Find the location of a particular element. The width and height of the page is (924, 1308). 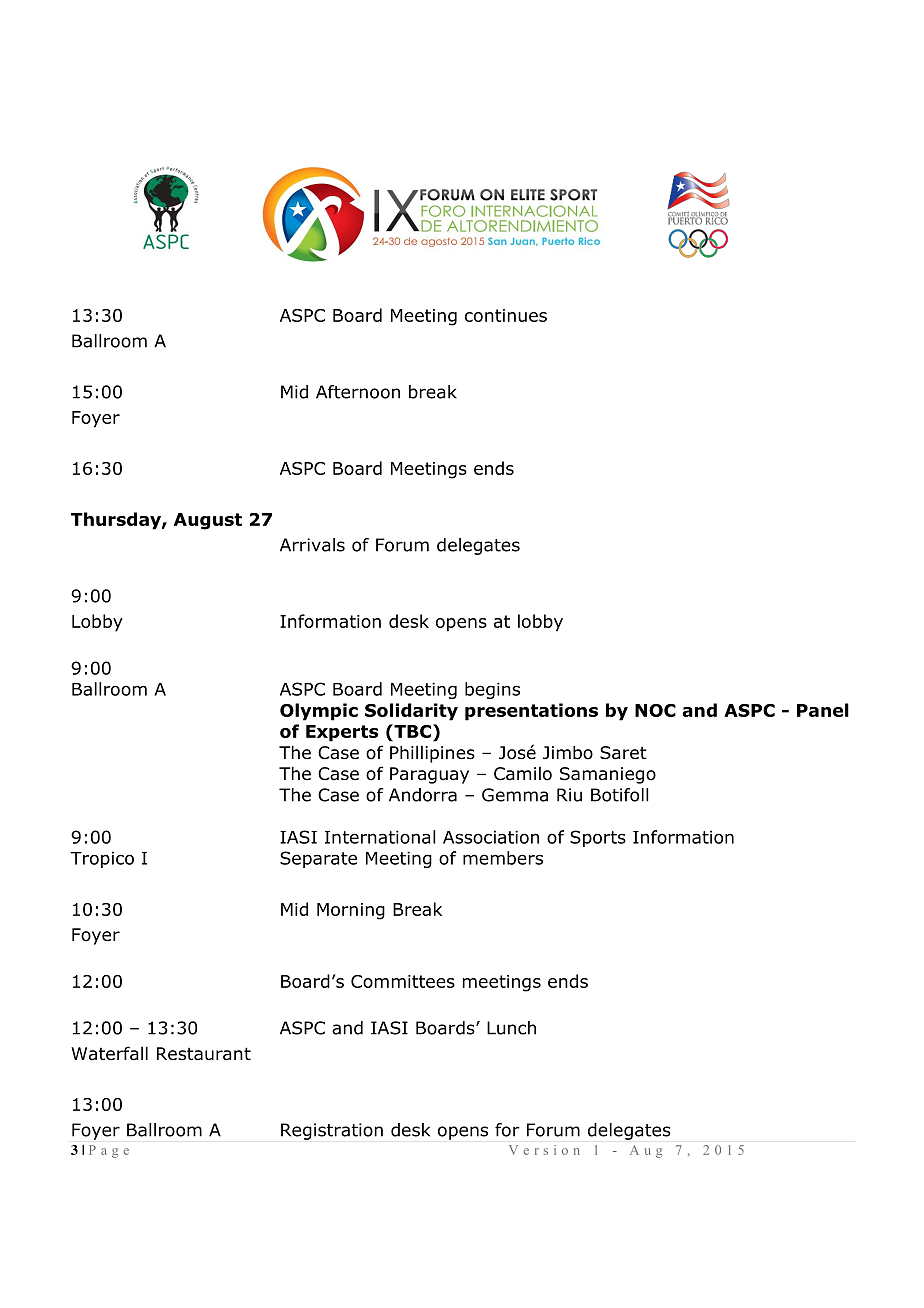

begins is located at coordinates (492, 690).
